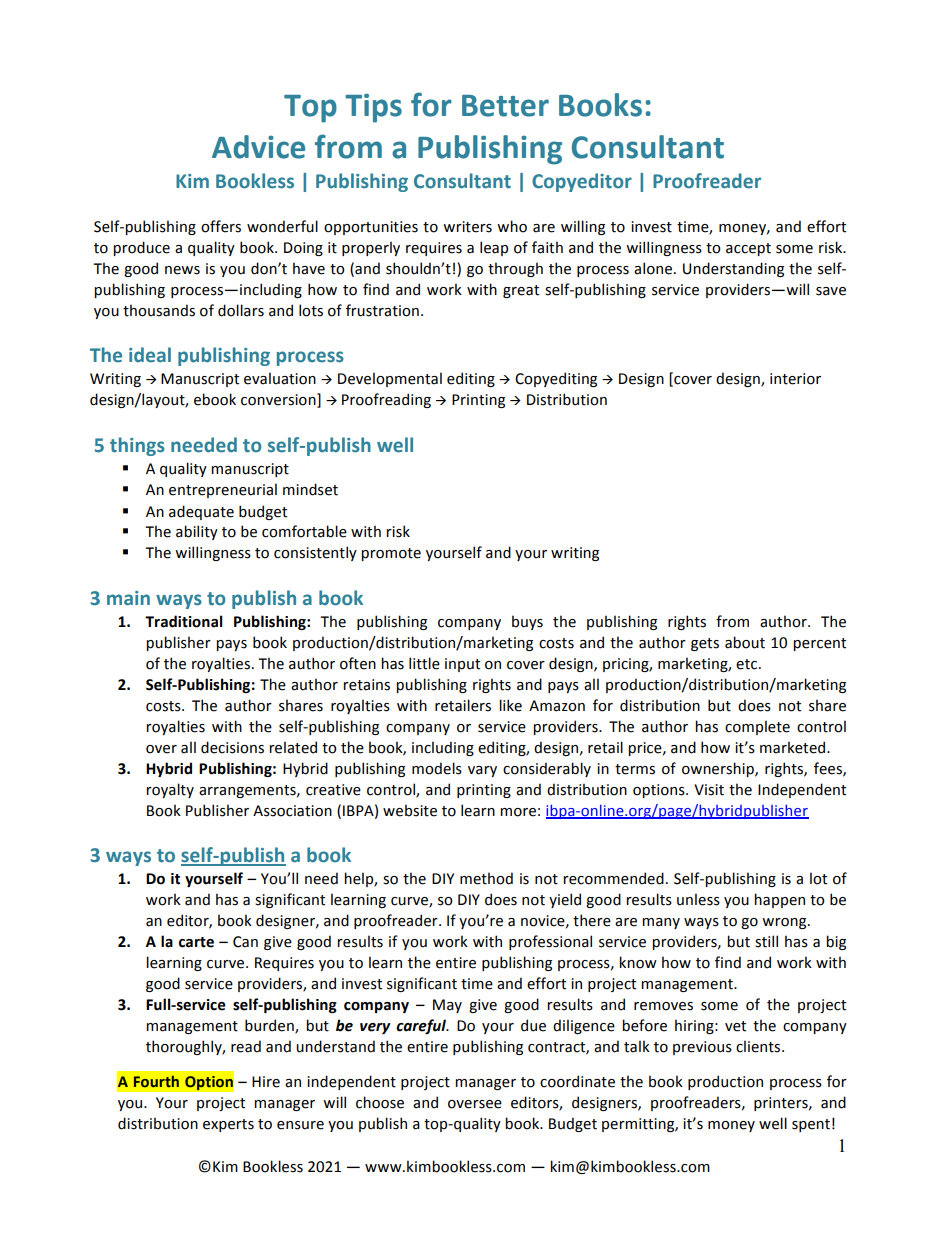  What do you see at coordinates (795, 379) in the document?
I see `interior` at bounding box center [795, 379].
